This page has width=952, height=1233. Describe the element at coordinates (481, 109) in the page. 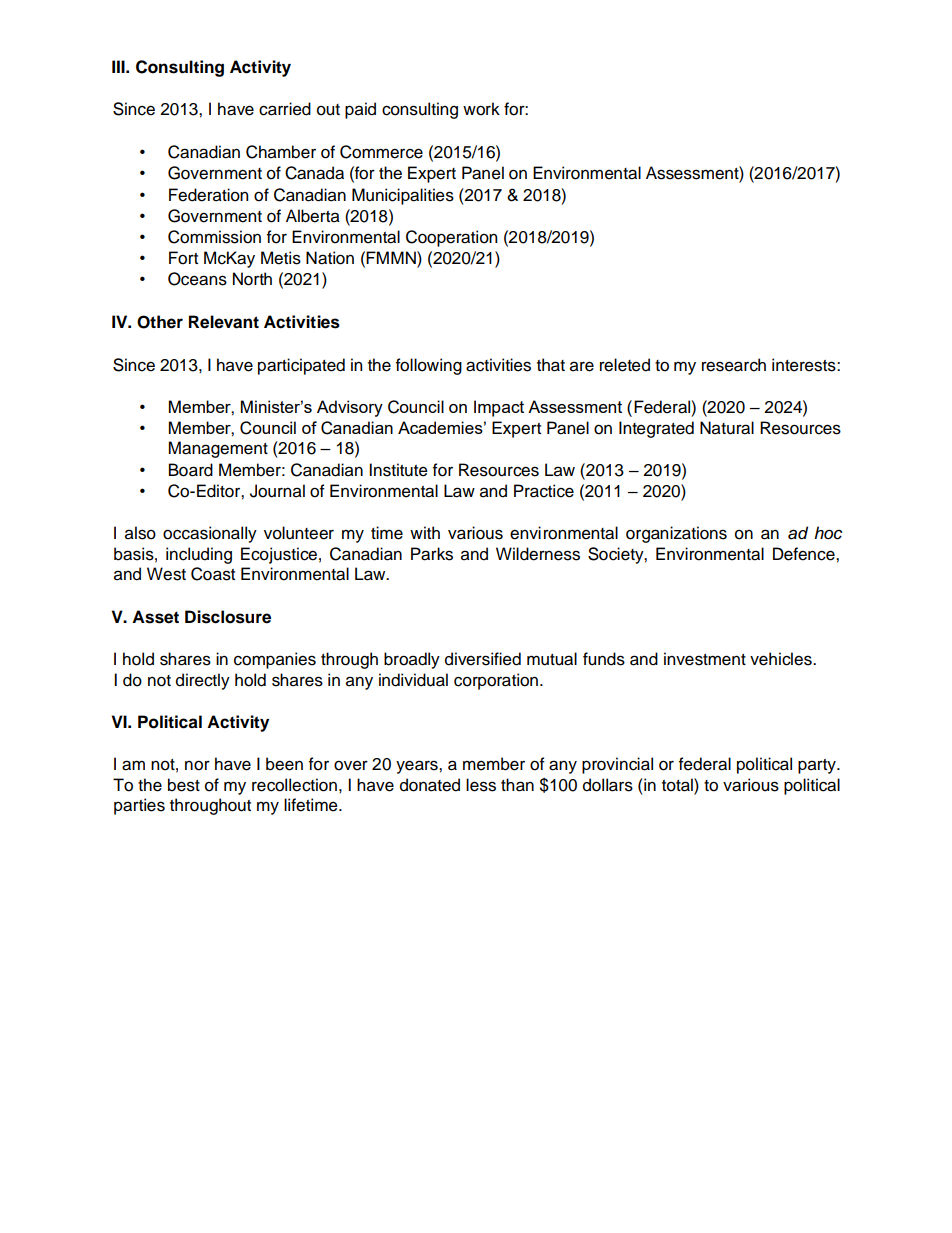

I see `work` at that location.
